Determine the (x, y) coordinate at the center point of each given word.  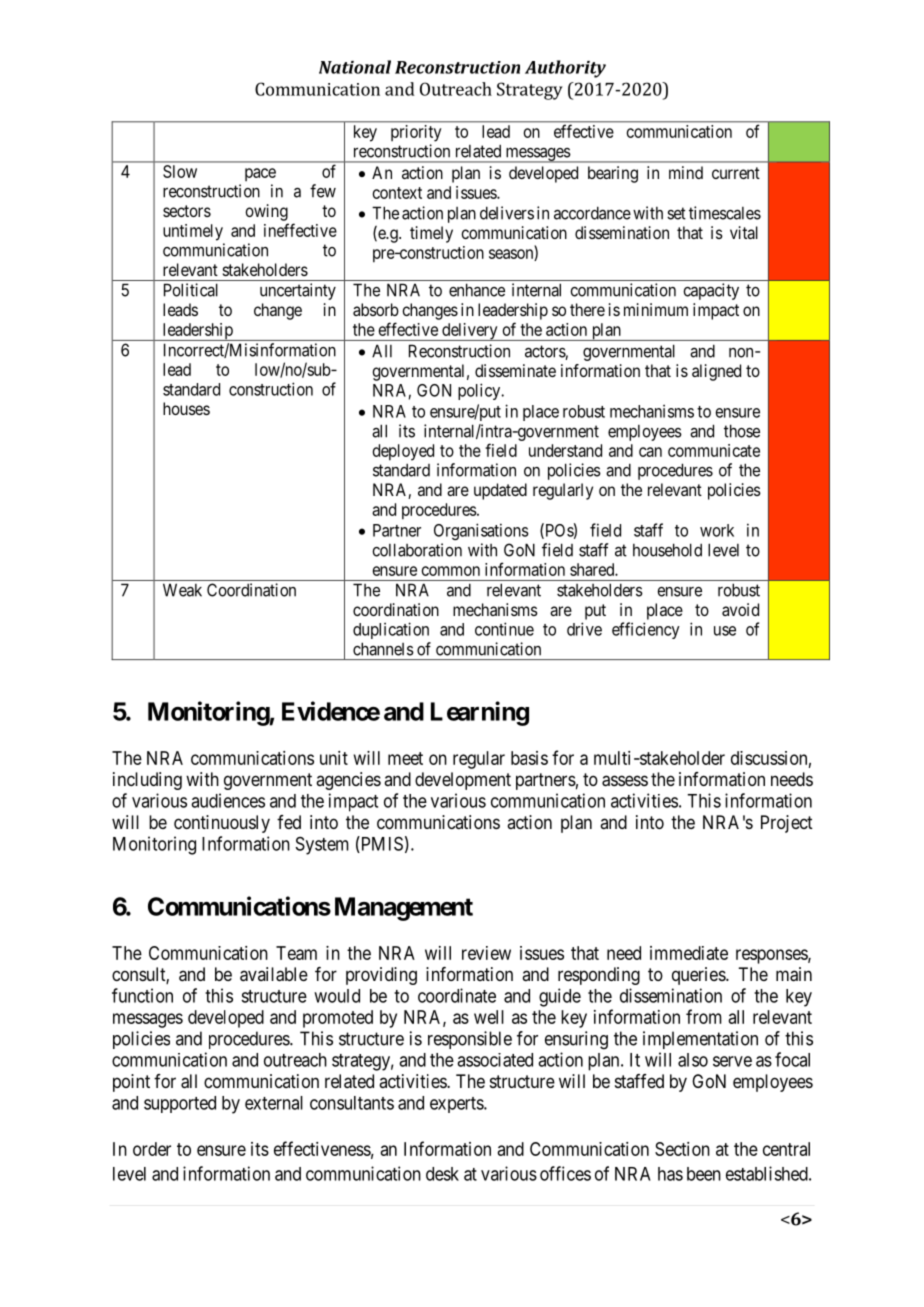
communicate (714, 450)
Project (787, 824)
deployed (403, 452)
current (736, 173)
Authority (565, 69)
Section (682, 1149)
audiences (228, 800)
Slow (180, 171)
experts (457, 1105)
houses (186, 408)
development (463, 781)
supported (180, 1104)
